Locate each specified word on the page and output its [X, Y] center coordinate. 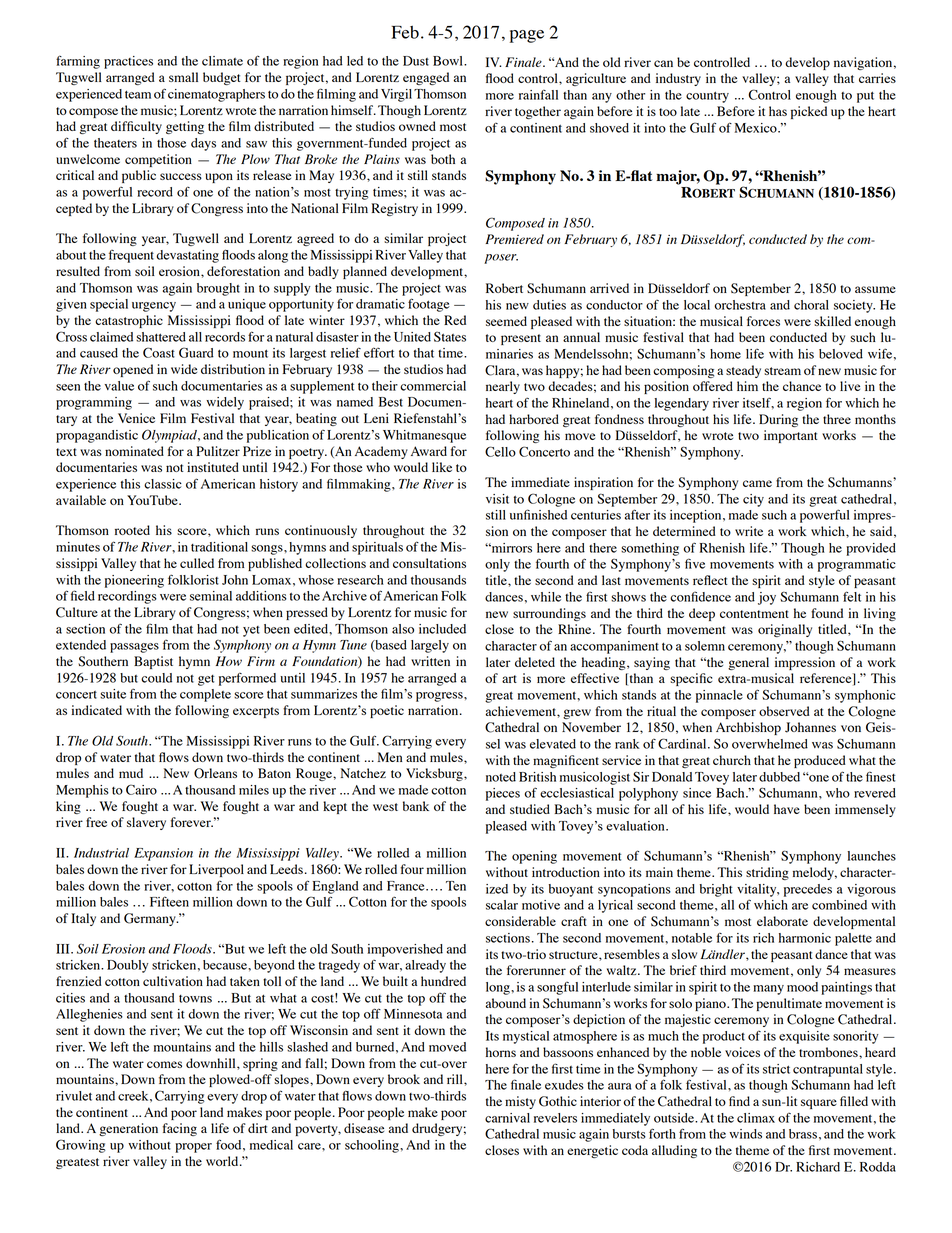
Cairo [141, 789]
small [183, 77]
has [778, 111]
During [778, 420]
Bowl [449, 61]
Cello [500, 451]
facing [180, 1129]
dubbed [779, 777]
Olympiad [170, 436]
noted [501, 777]
